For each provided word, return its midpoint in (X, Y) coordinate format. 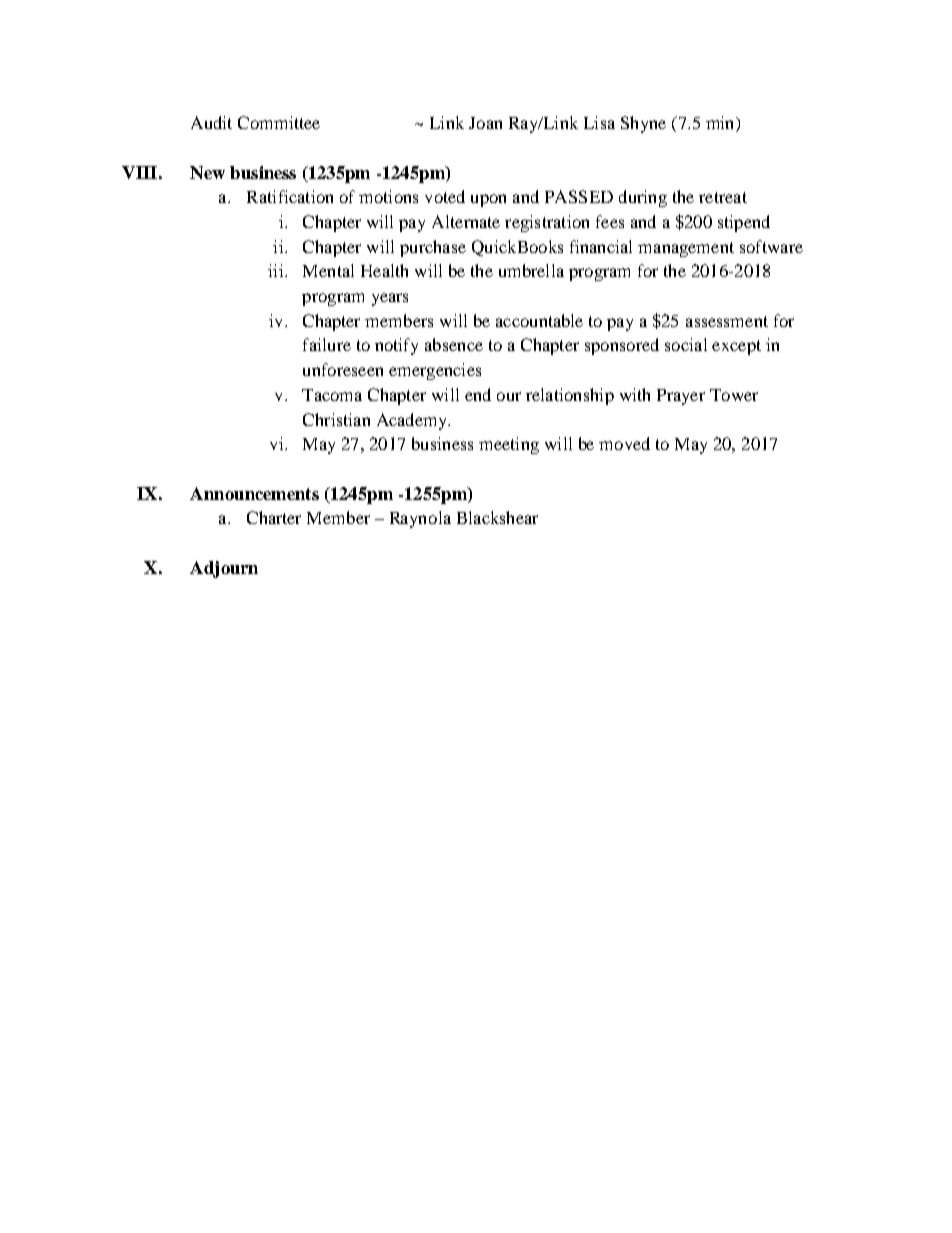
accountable (539, 320)
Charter (274, 517)
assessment (727, 321)
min (721, 124)
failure (327, 344)
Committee (279, 122)
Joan (485, 123)
